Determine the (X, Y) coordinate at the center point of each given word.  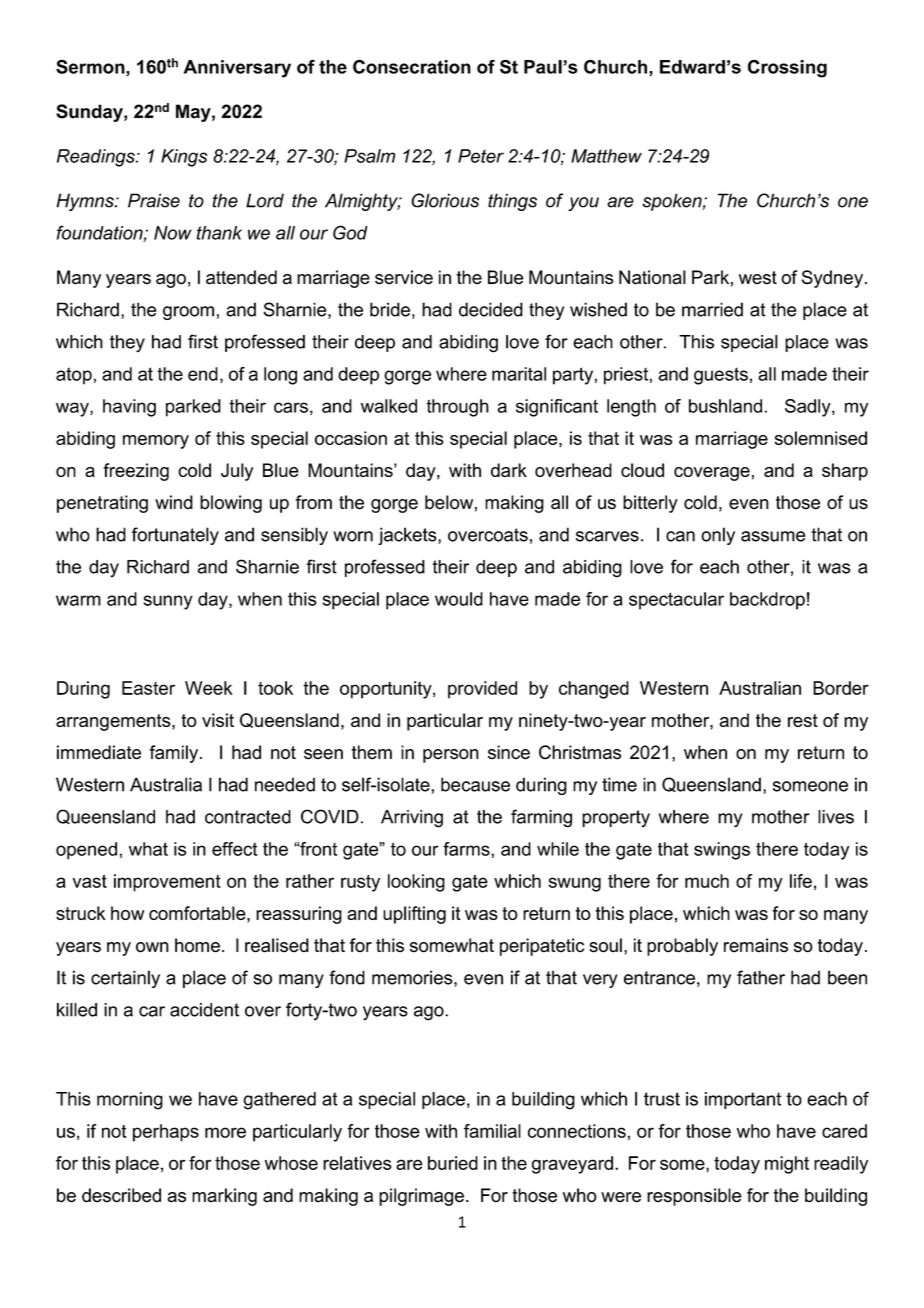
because (475, 784)
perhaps (166, 1133)
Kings (184, 158)
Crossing (787, 68)
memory (156, 442)
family (175, 754)
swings (722, 851)
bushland (725, 406)
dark (509, 470)
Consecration (412, 66)
